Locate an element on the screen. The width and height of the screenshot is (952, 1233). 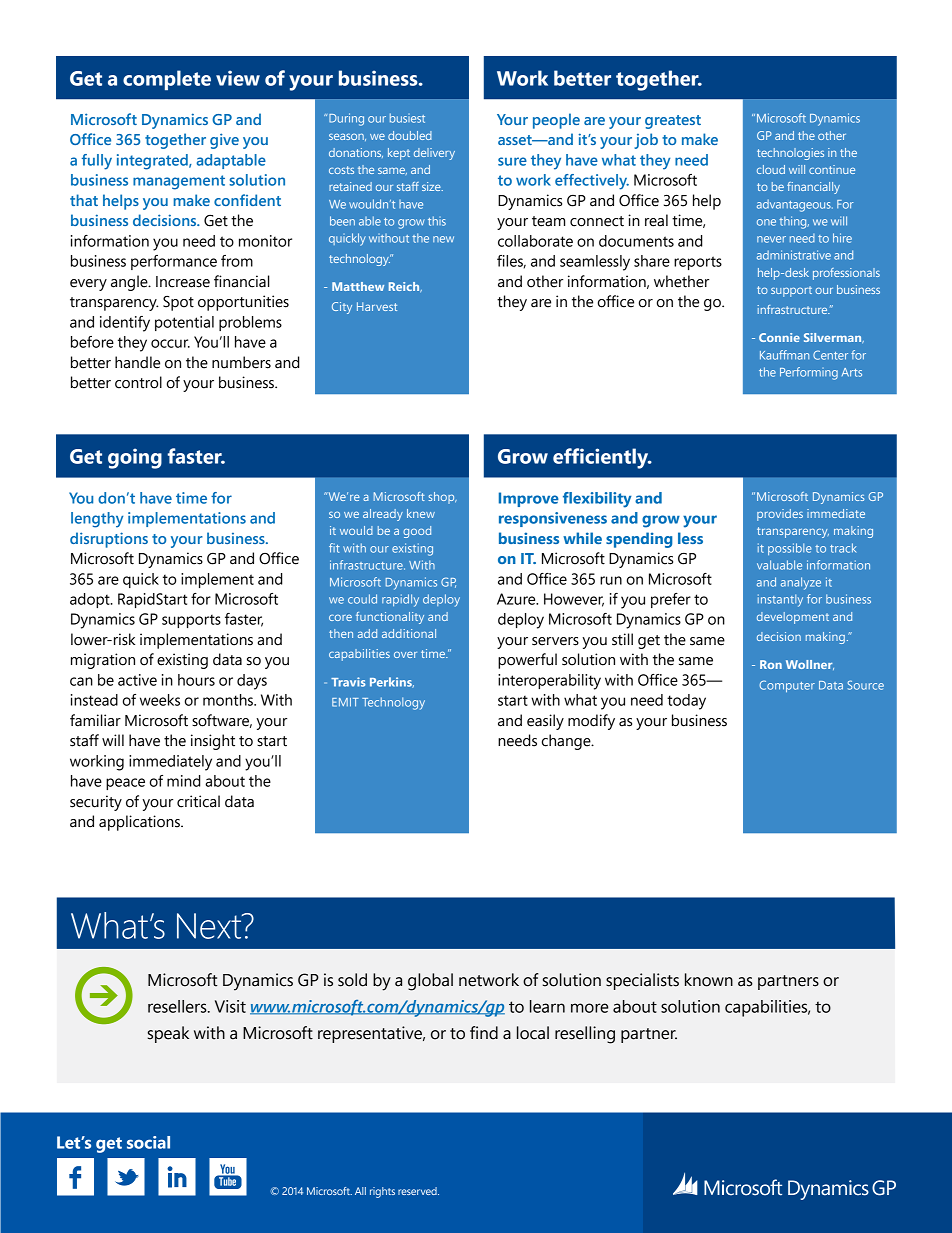
busiest is located at coordinates (407, 118).
